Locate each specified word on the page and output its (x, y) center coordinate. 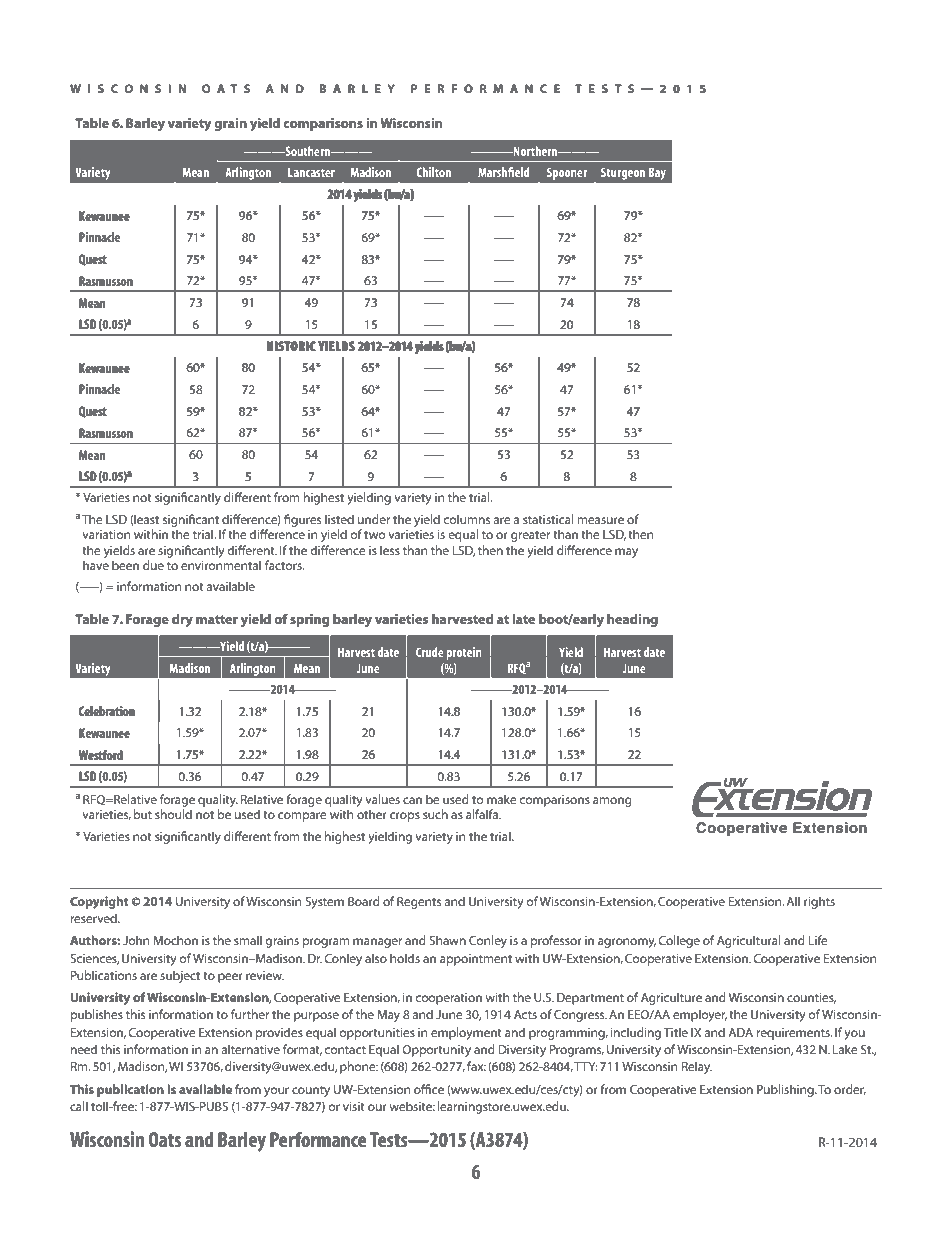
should (173, 814)
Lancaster (311, 172)
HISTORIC (291, 346)
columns (466, 519)
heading (632, 620)
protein (464, 653)
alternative (250, 1049)
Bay (657, 174)
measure (601, 520)
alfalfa (483, 814)
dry (182, 620)
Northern (535, 151)
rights (819, 902)
